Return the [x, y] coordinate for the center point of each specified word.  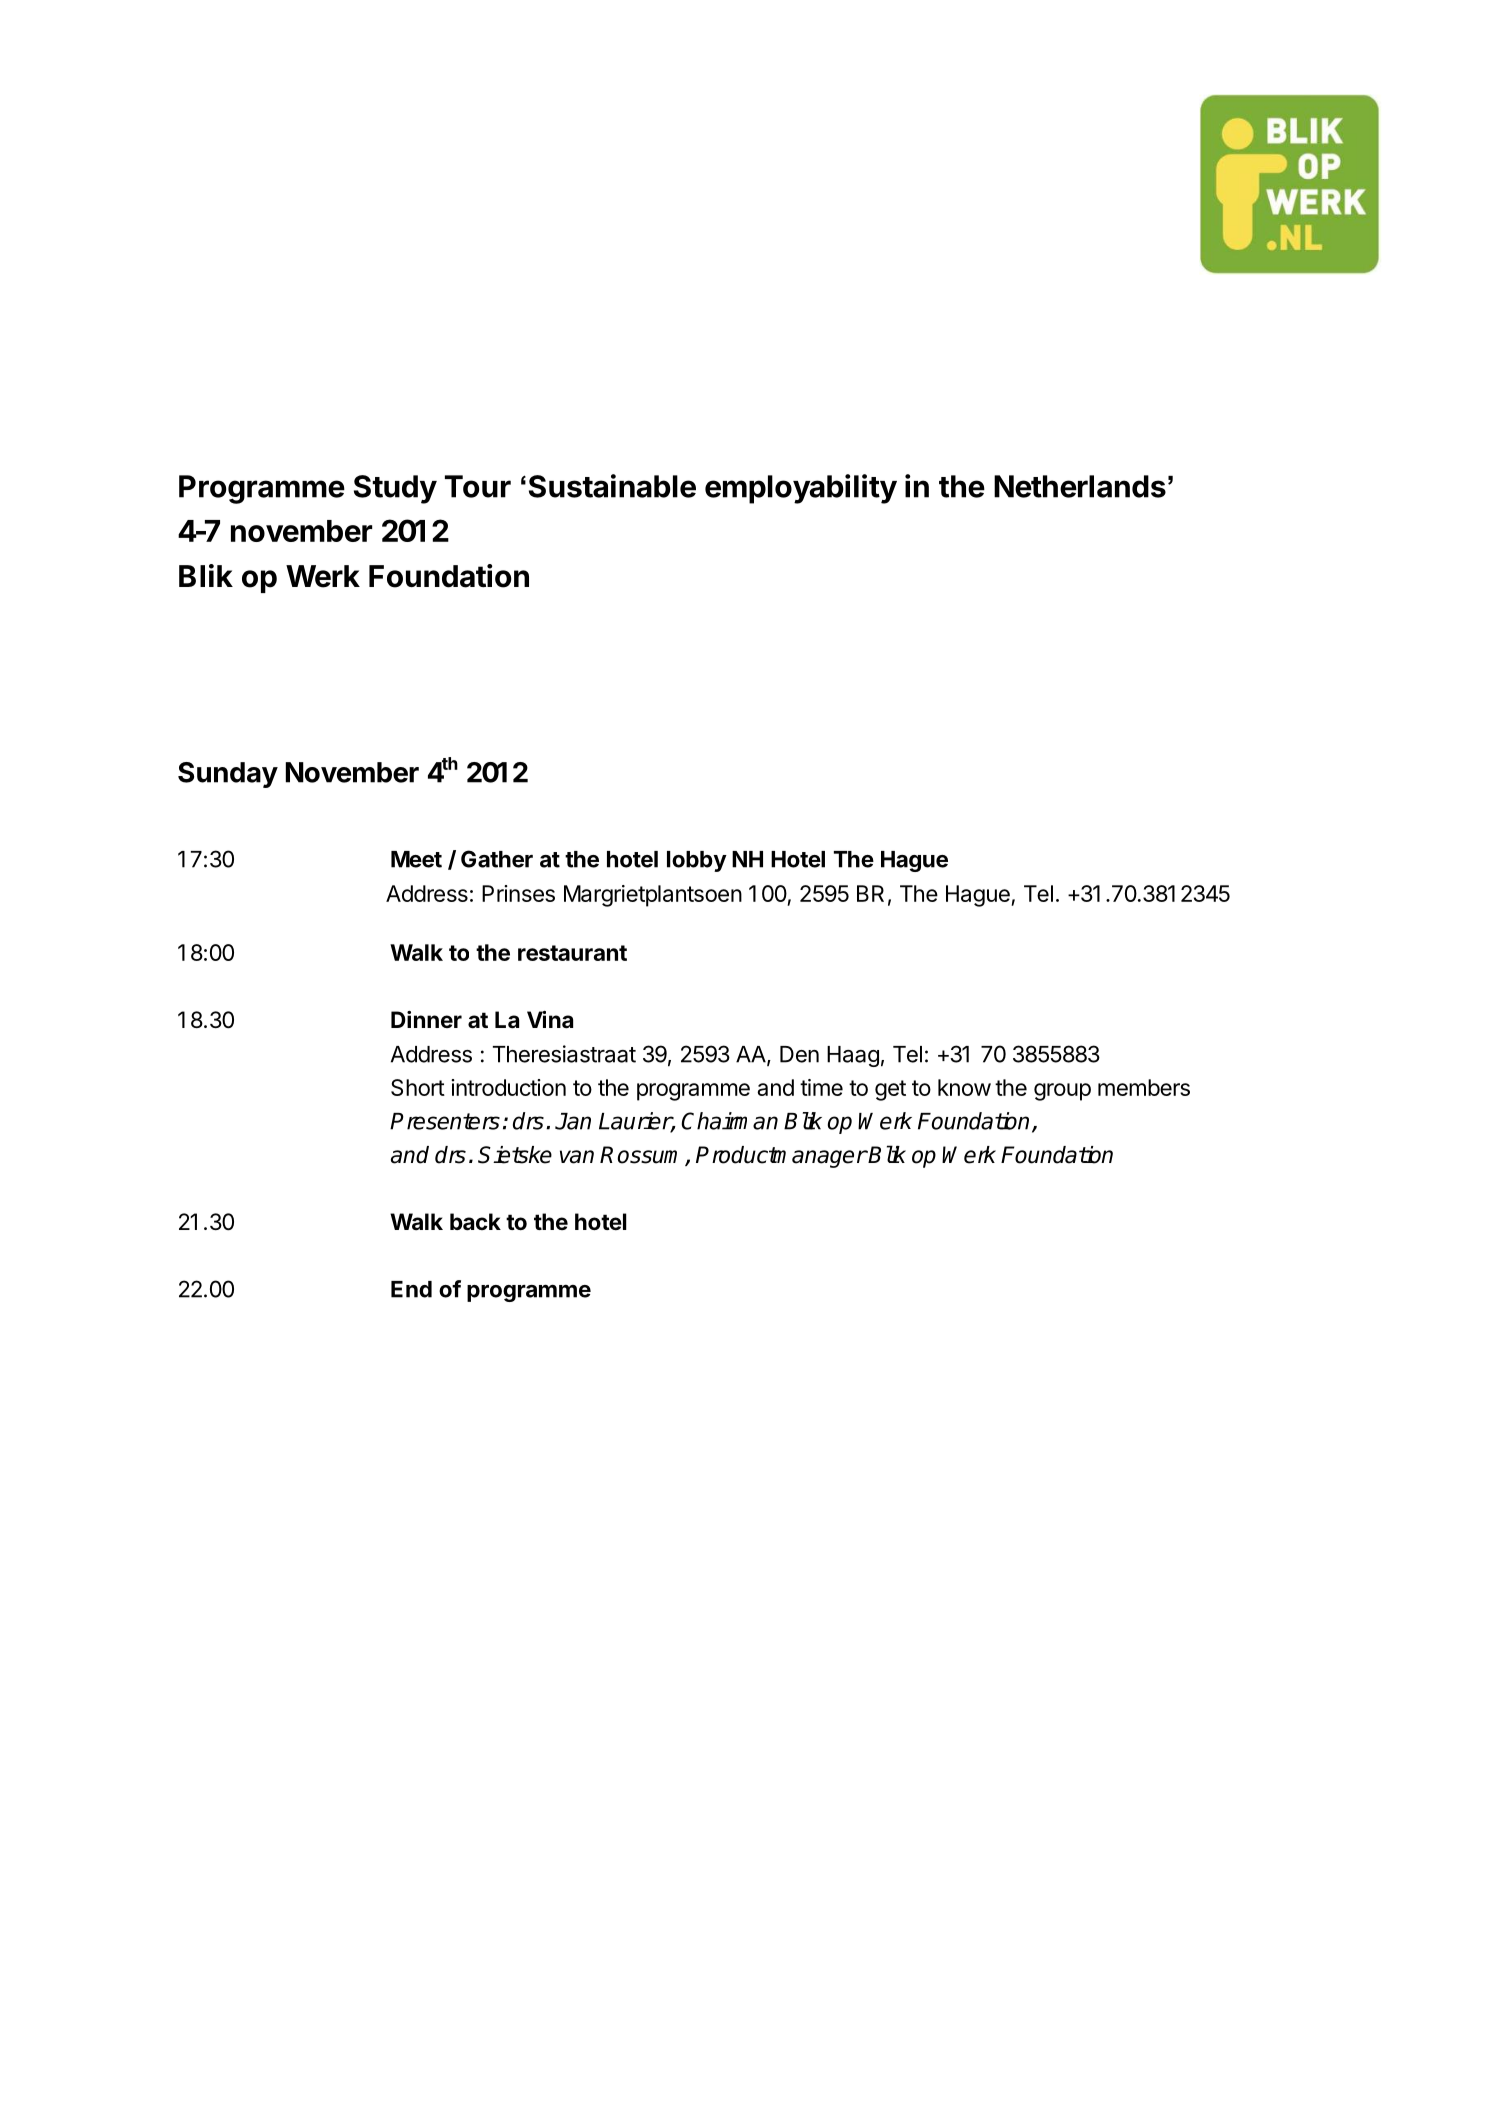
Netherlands [1080, 486]
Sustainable [612, 486]
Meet [416, 859]
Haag [853, 1056]
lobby [697, 861]
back [475, 1222]
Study [395, 489]
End [411, 1289]
